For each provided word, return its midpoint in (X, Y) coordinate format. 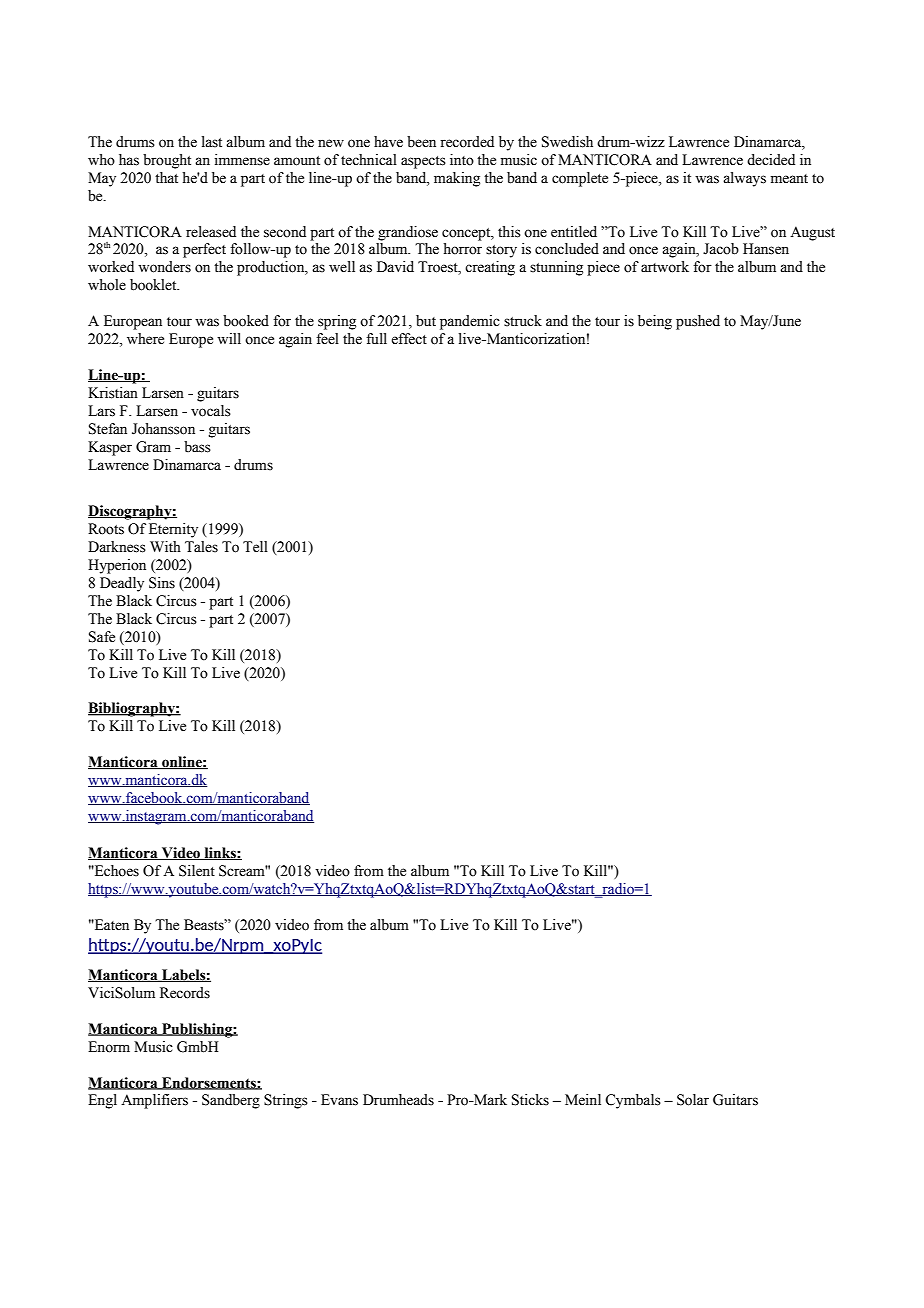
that (166, 178)
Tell (255, 547)
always (744, 179)
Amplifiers (154, 1101)
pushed (698, 322)
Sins (162, 583)
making (457, 179)
